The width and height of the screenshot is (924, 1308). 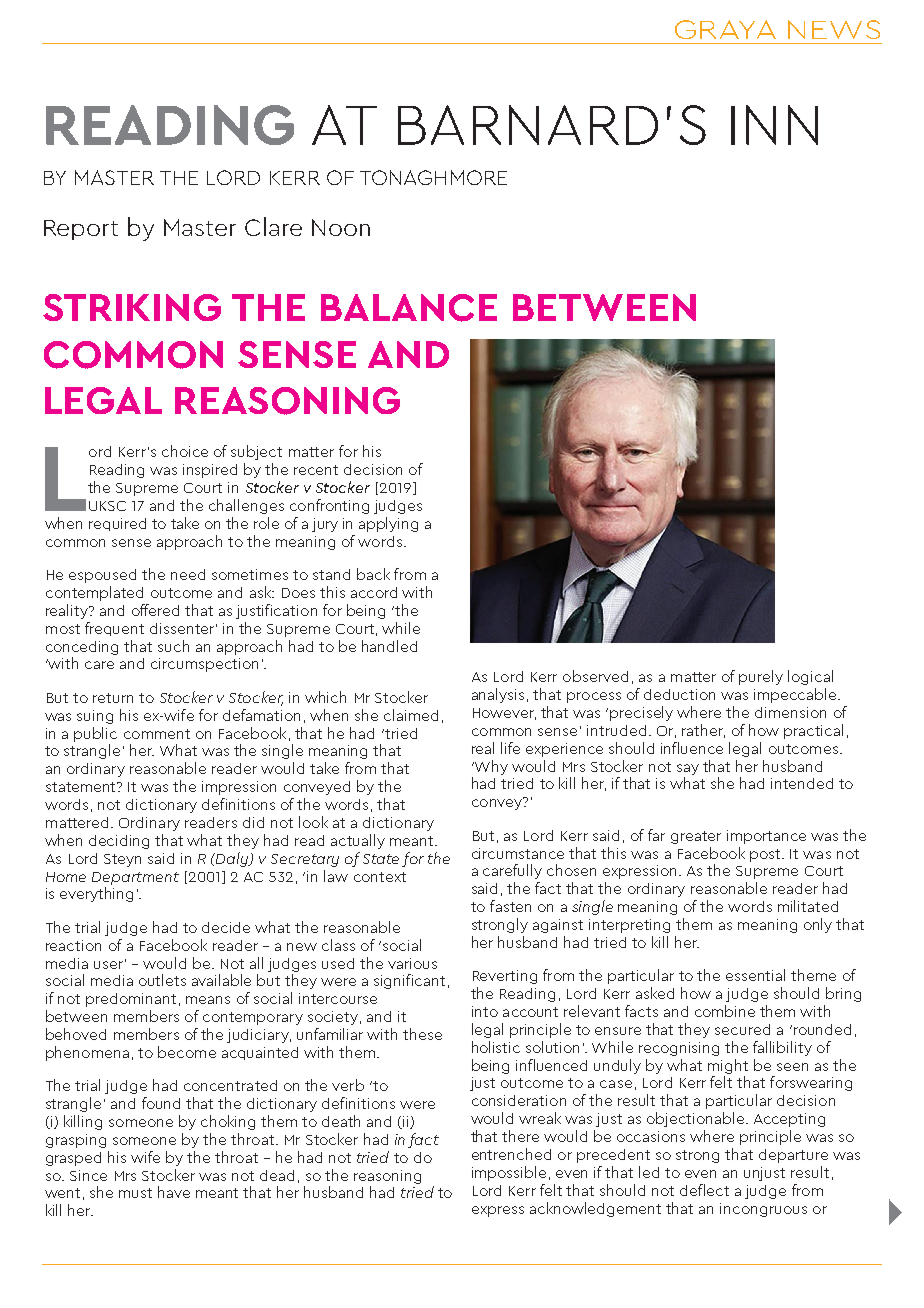 I want to click on handled, so click(x=389, y=646).
